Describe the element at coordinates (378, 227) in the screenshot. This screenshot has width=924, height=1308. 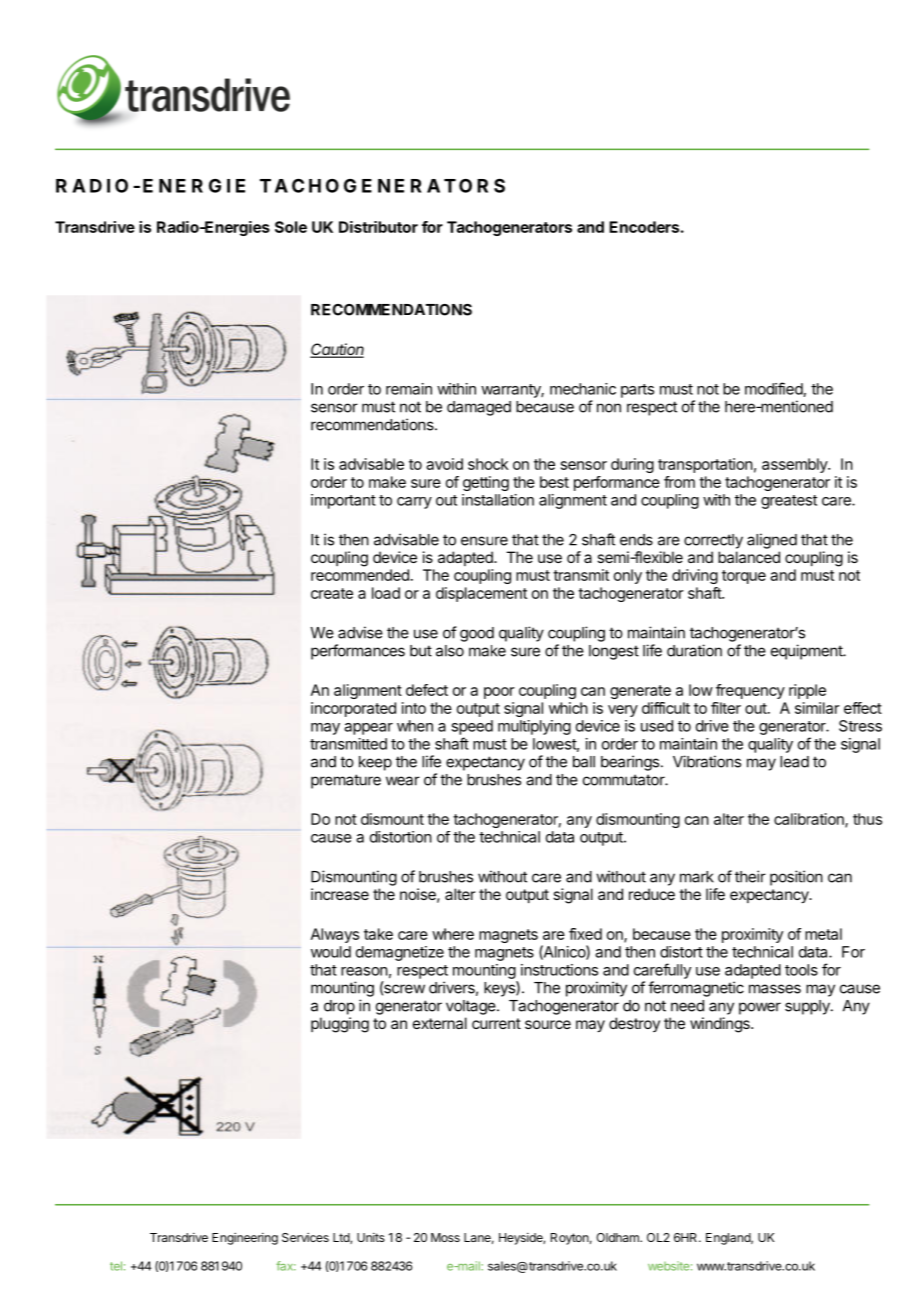
I see `Distributor` at that location.
